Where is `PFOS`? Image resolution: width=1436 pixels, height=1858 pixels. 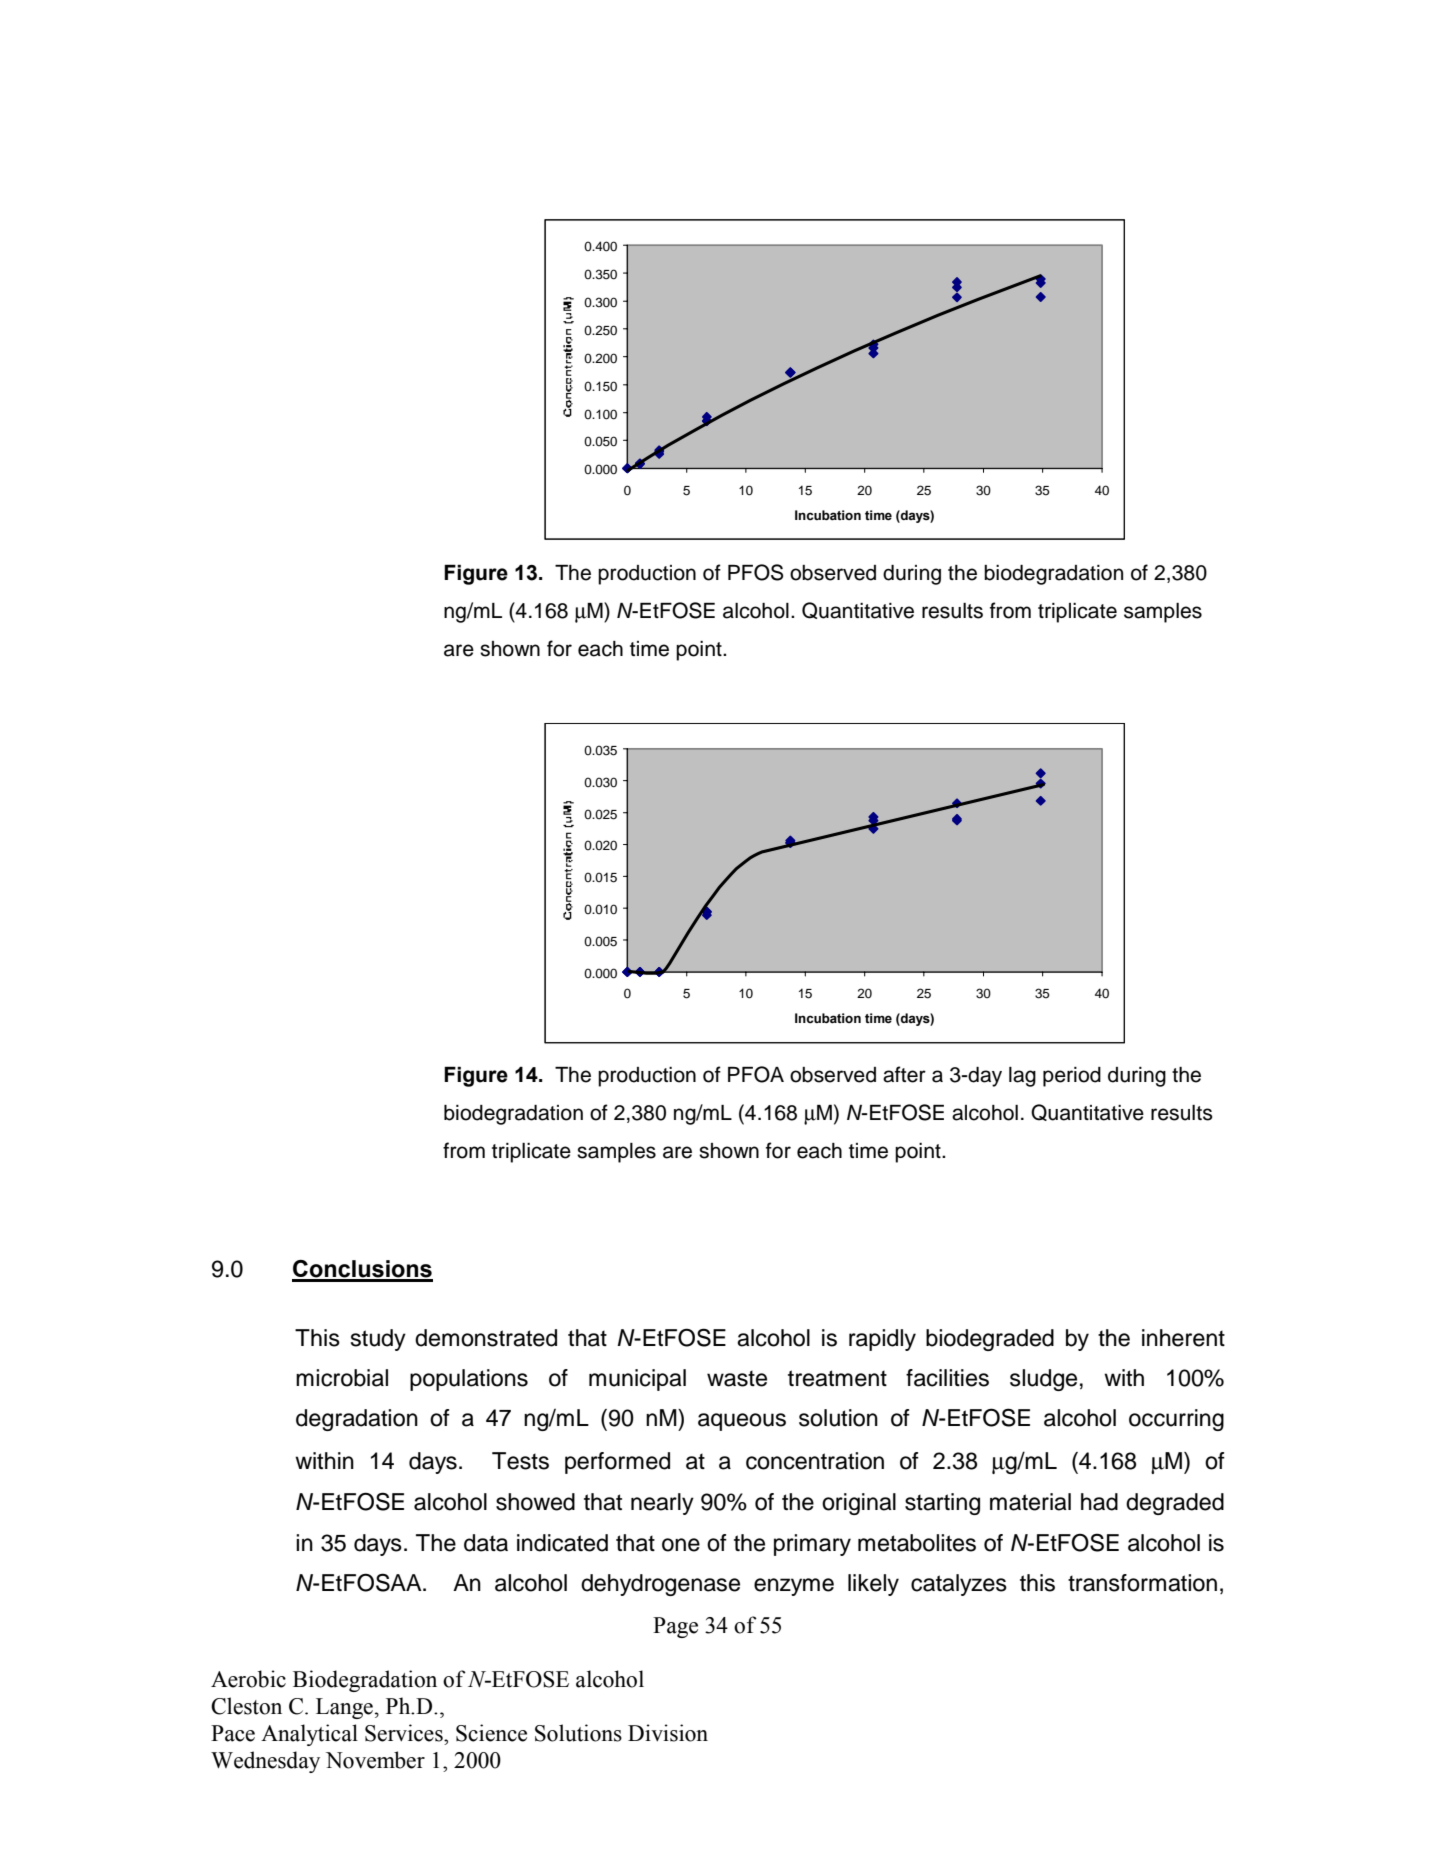
PFOS is located at coordinates (755, 572).
